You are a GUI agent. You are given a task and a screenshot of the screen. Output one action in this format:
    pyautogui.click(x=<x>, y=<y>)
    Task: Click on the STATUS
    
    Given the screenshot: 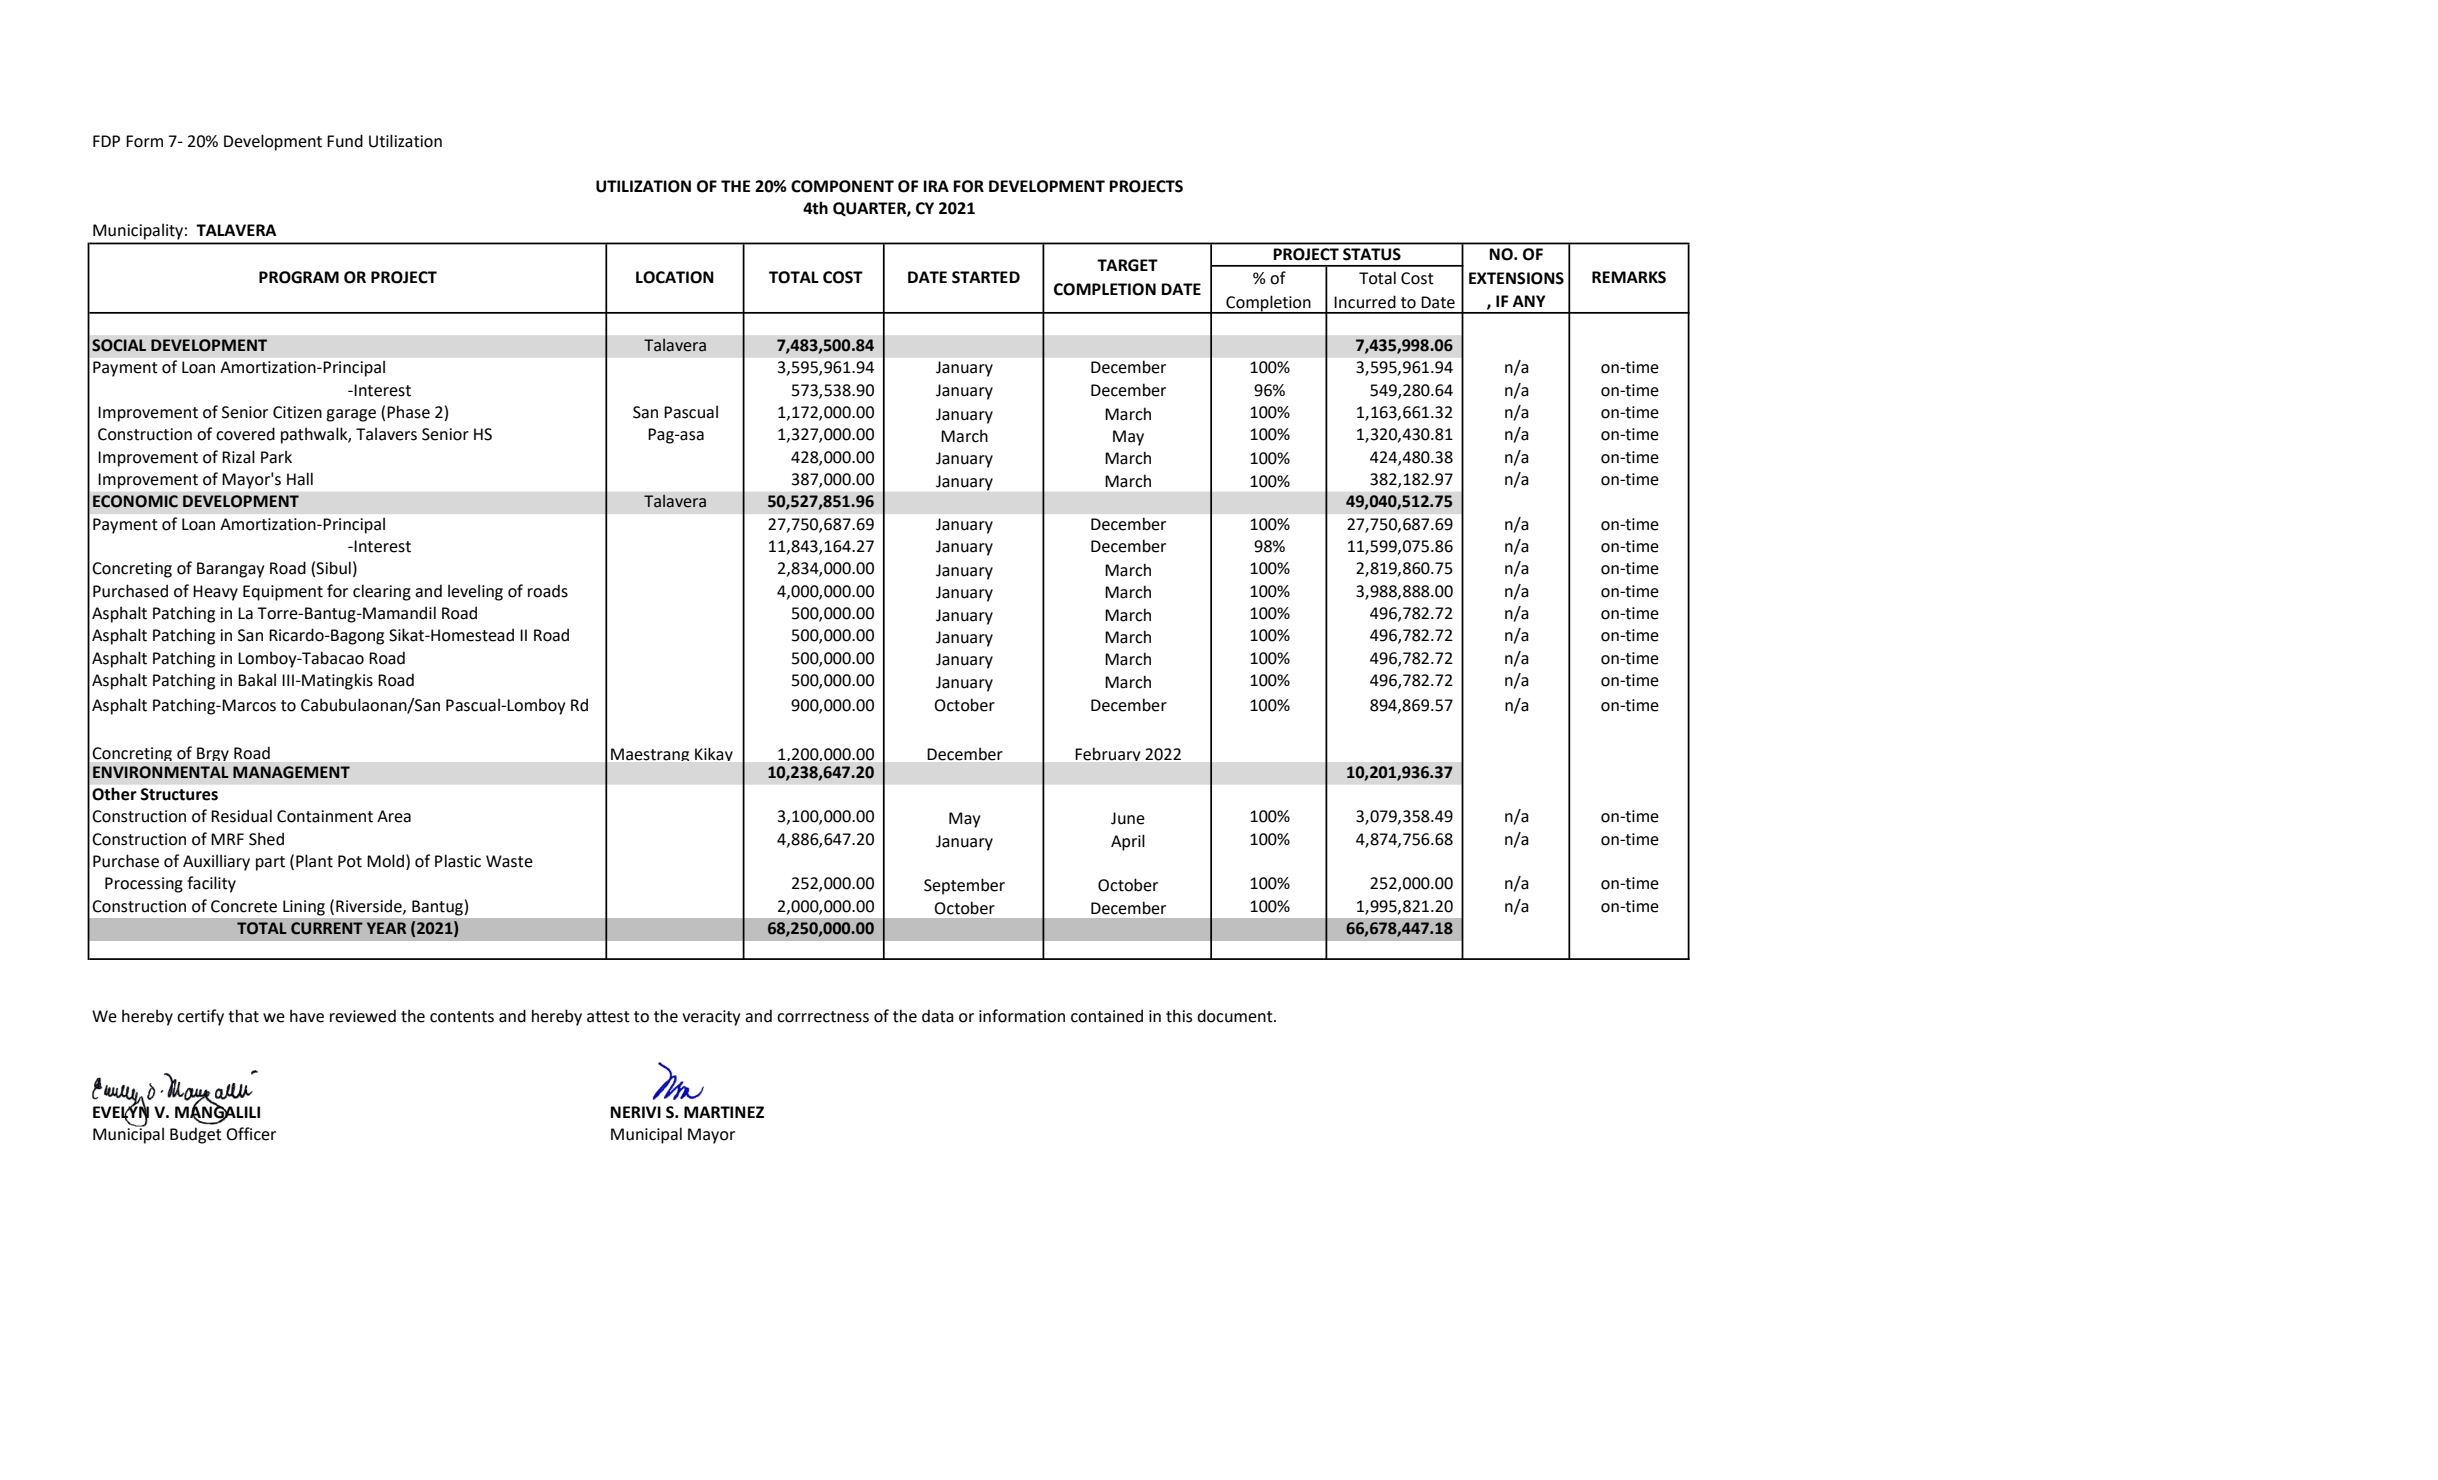 What is the action you would take?
    pyautogui.click(x=1372, y=254)
